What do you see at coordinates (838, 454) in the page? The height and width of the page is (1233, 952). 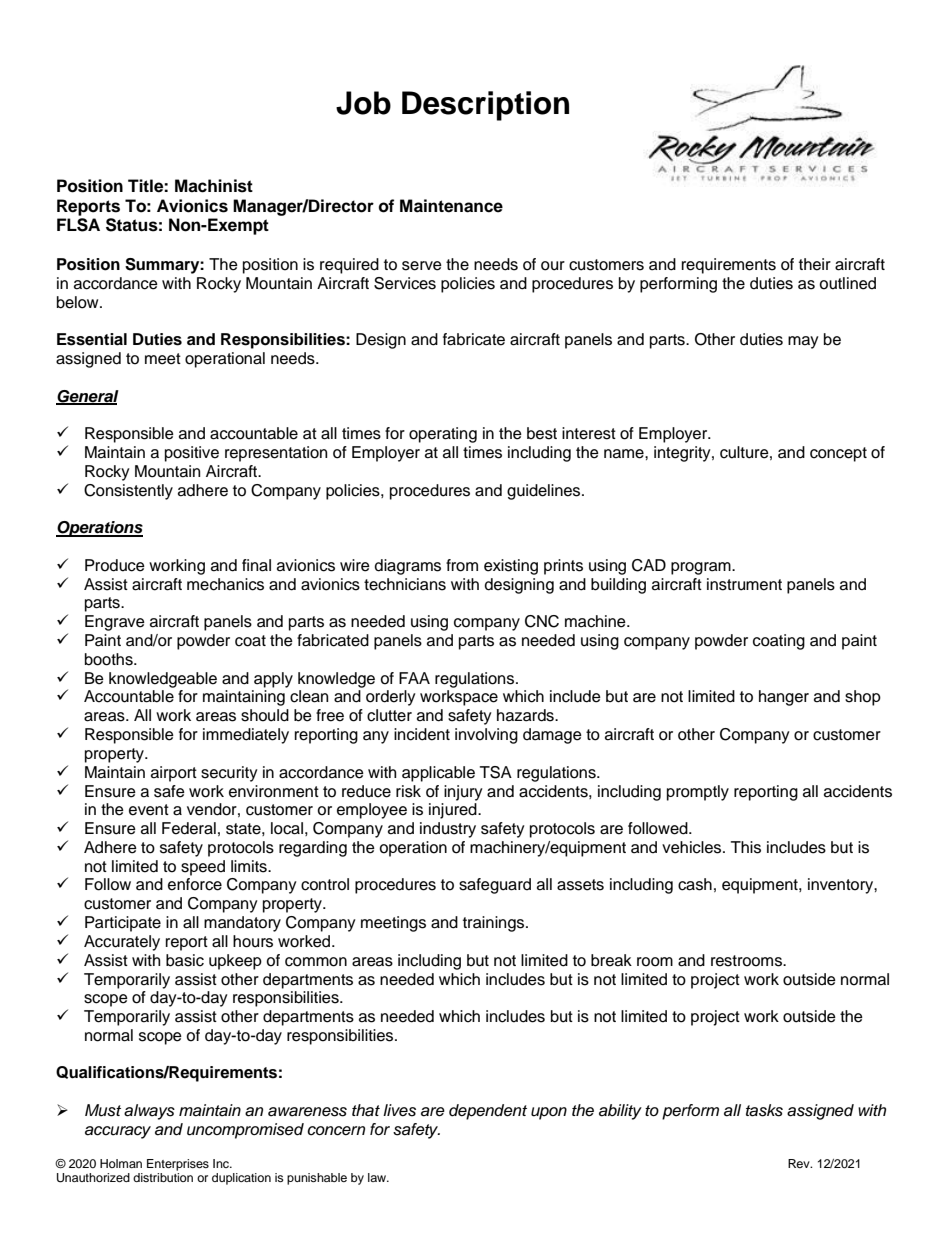 I see `concept` at bounding box center [838, 454].
